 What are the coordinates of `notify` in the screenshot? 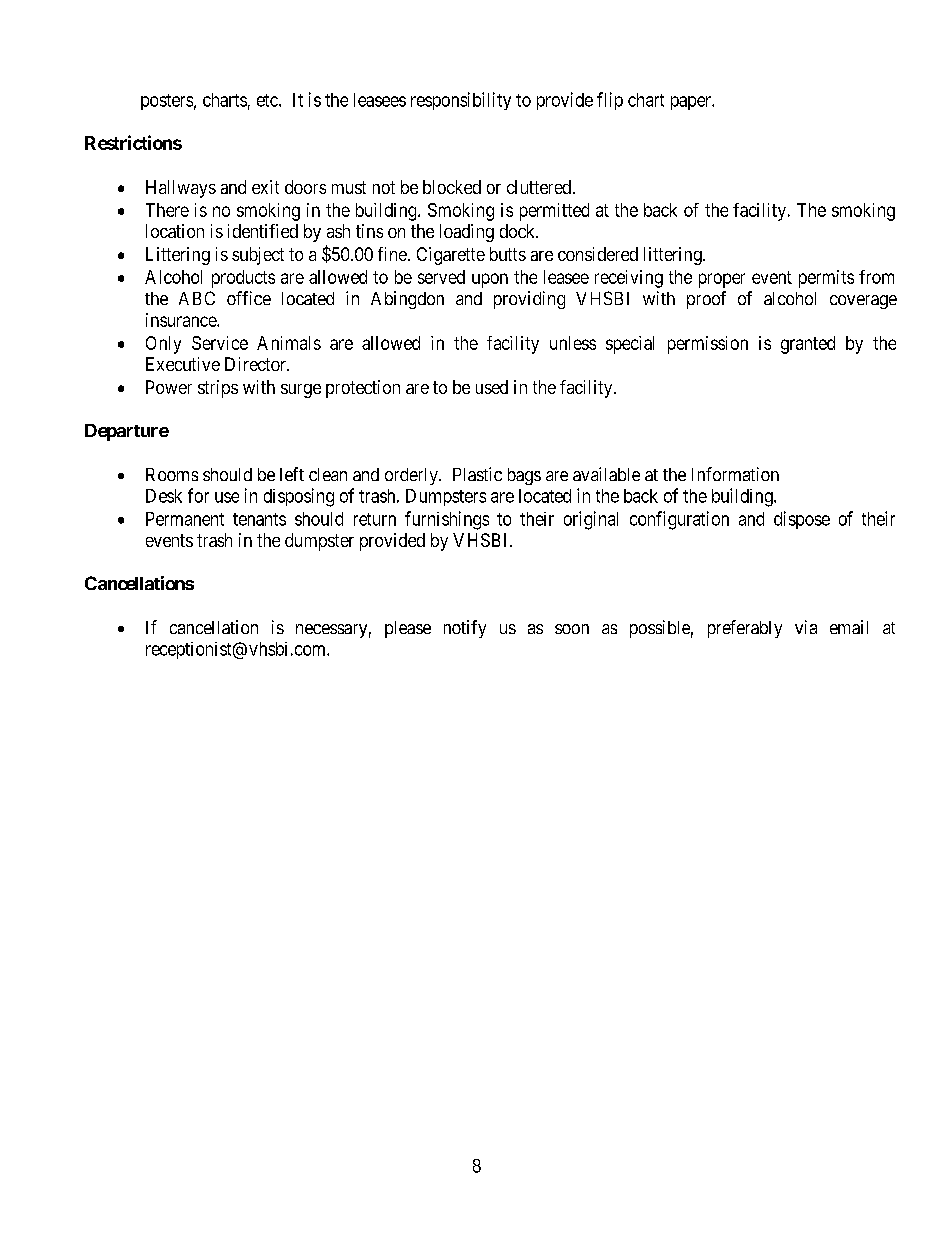 It's located at (465, 629).
